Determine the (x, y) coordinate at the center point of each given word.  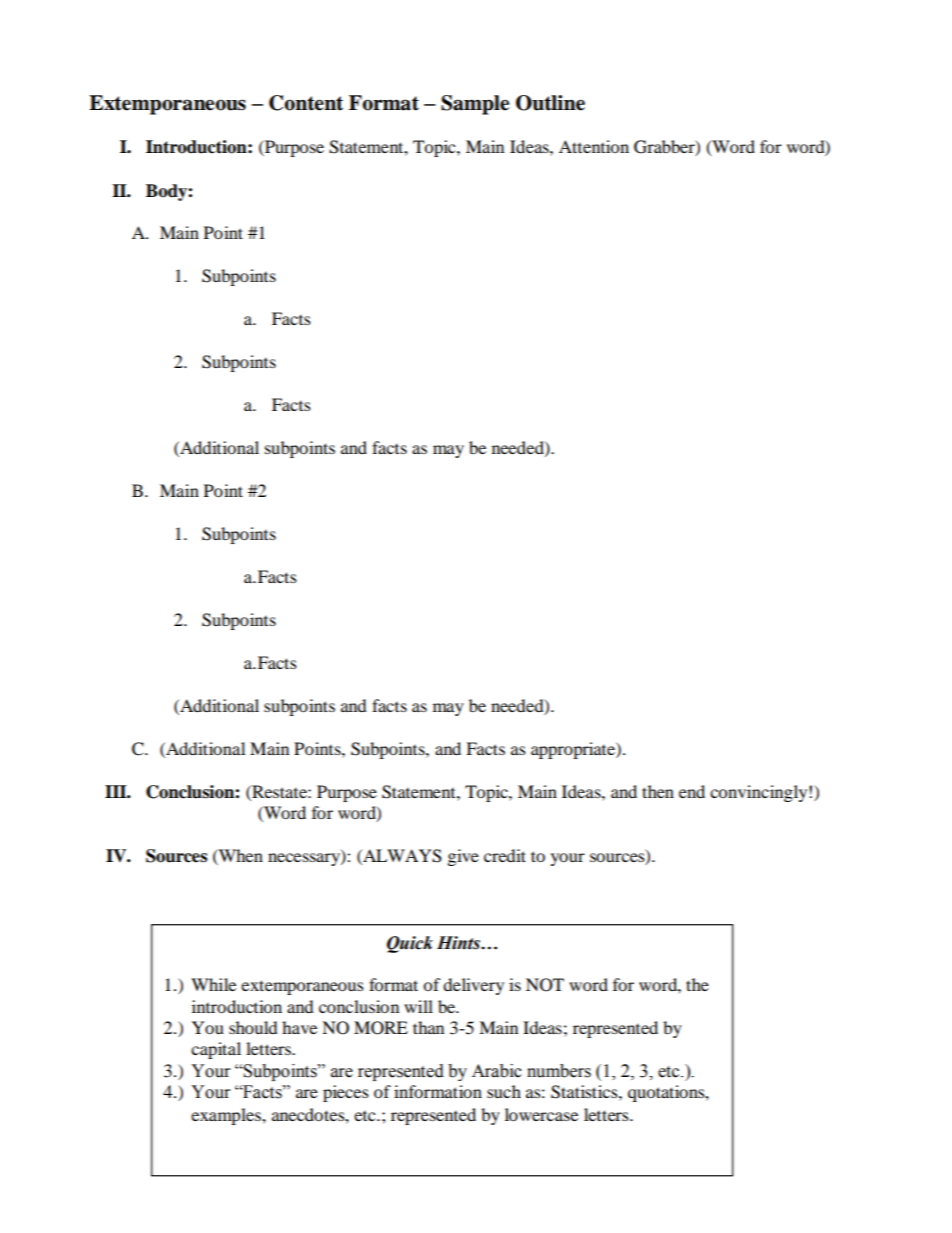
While (213, 984)
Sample (475, 105)
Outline (550, 103)
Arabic (497, 1071)
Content (306, 103)
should (253, 1027)
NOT (545, 985)
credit (505, 855)
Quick (410, 944)
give (463, 857)
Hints (459, 943)
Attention (594, 146)
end (692, 791)
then (658, 791)
